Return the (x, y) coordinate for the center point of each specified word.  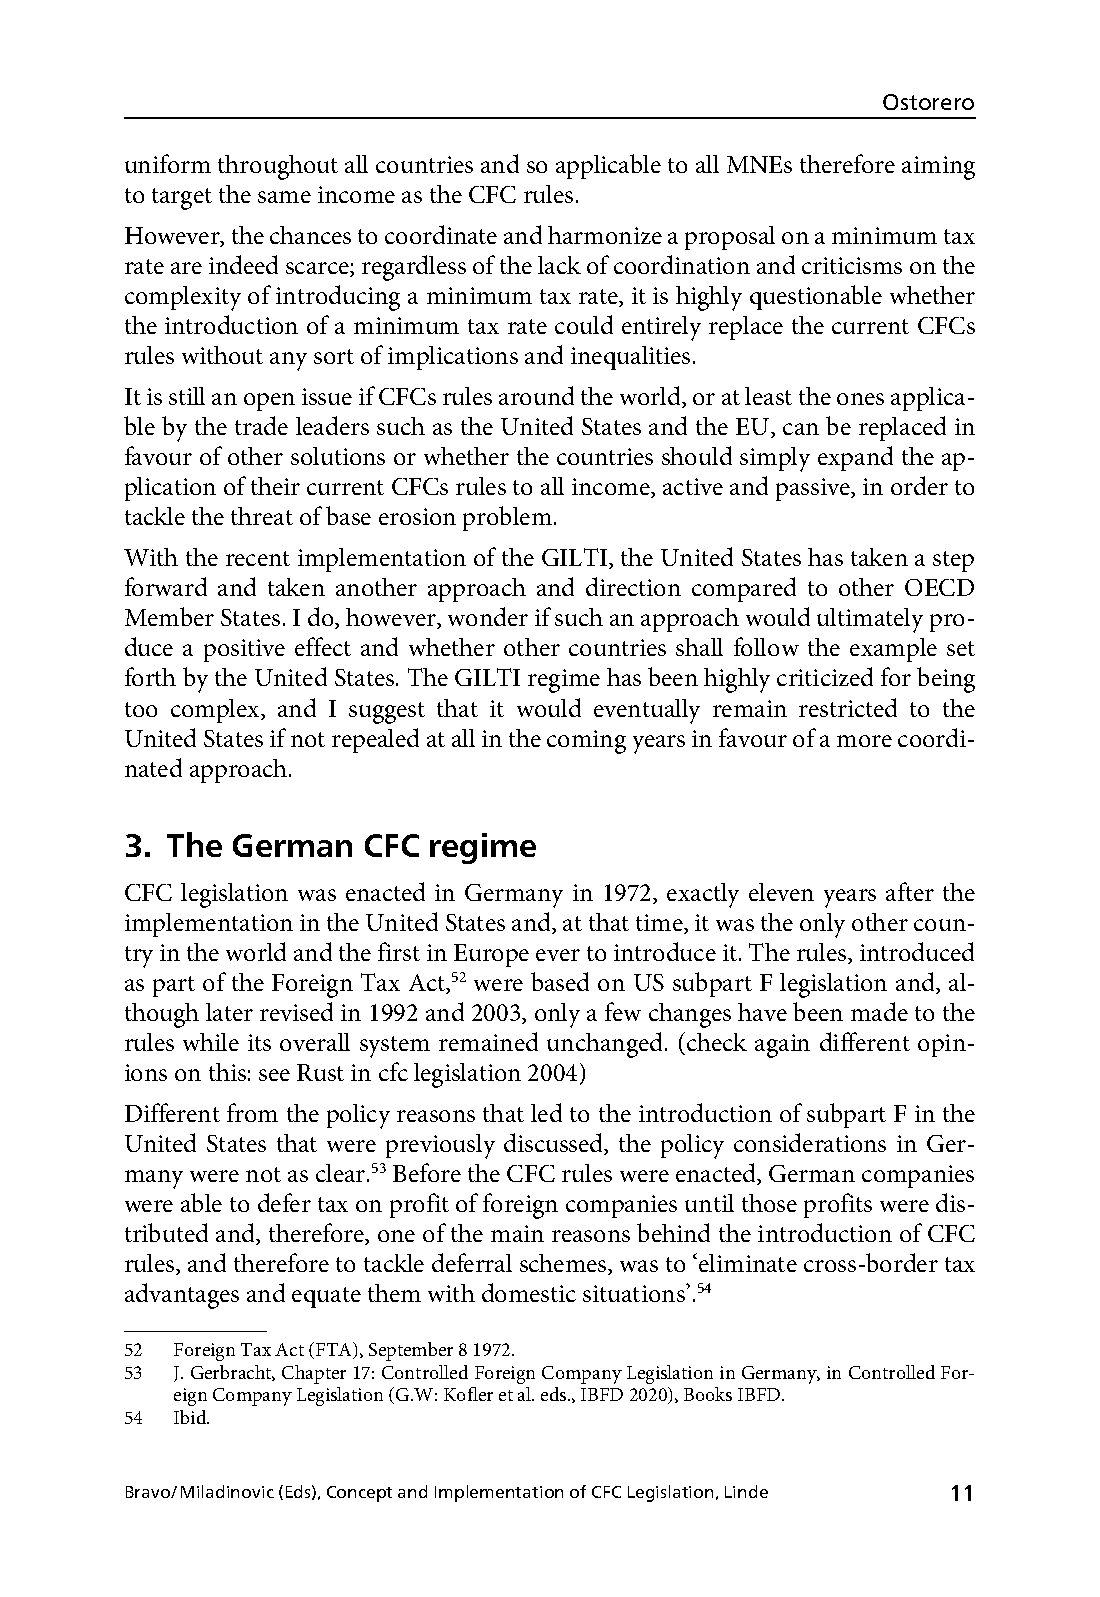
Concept (359, 1494)
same (284, 197)
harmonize (605, 235)
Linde (746, 1491)
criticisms (852, 265)
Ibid (191, 1417)
